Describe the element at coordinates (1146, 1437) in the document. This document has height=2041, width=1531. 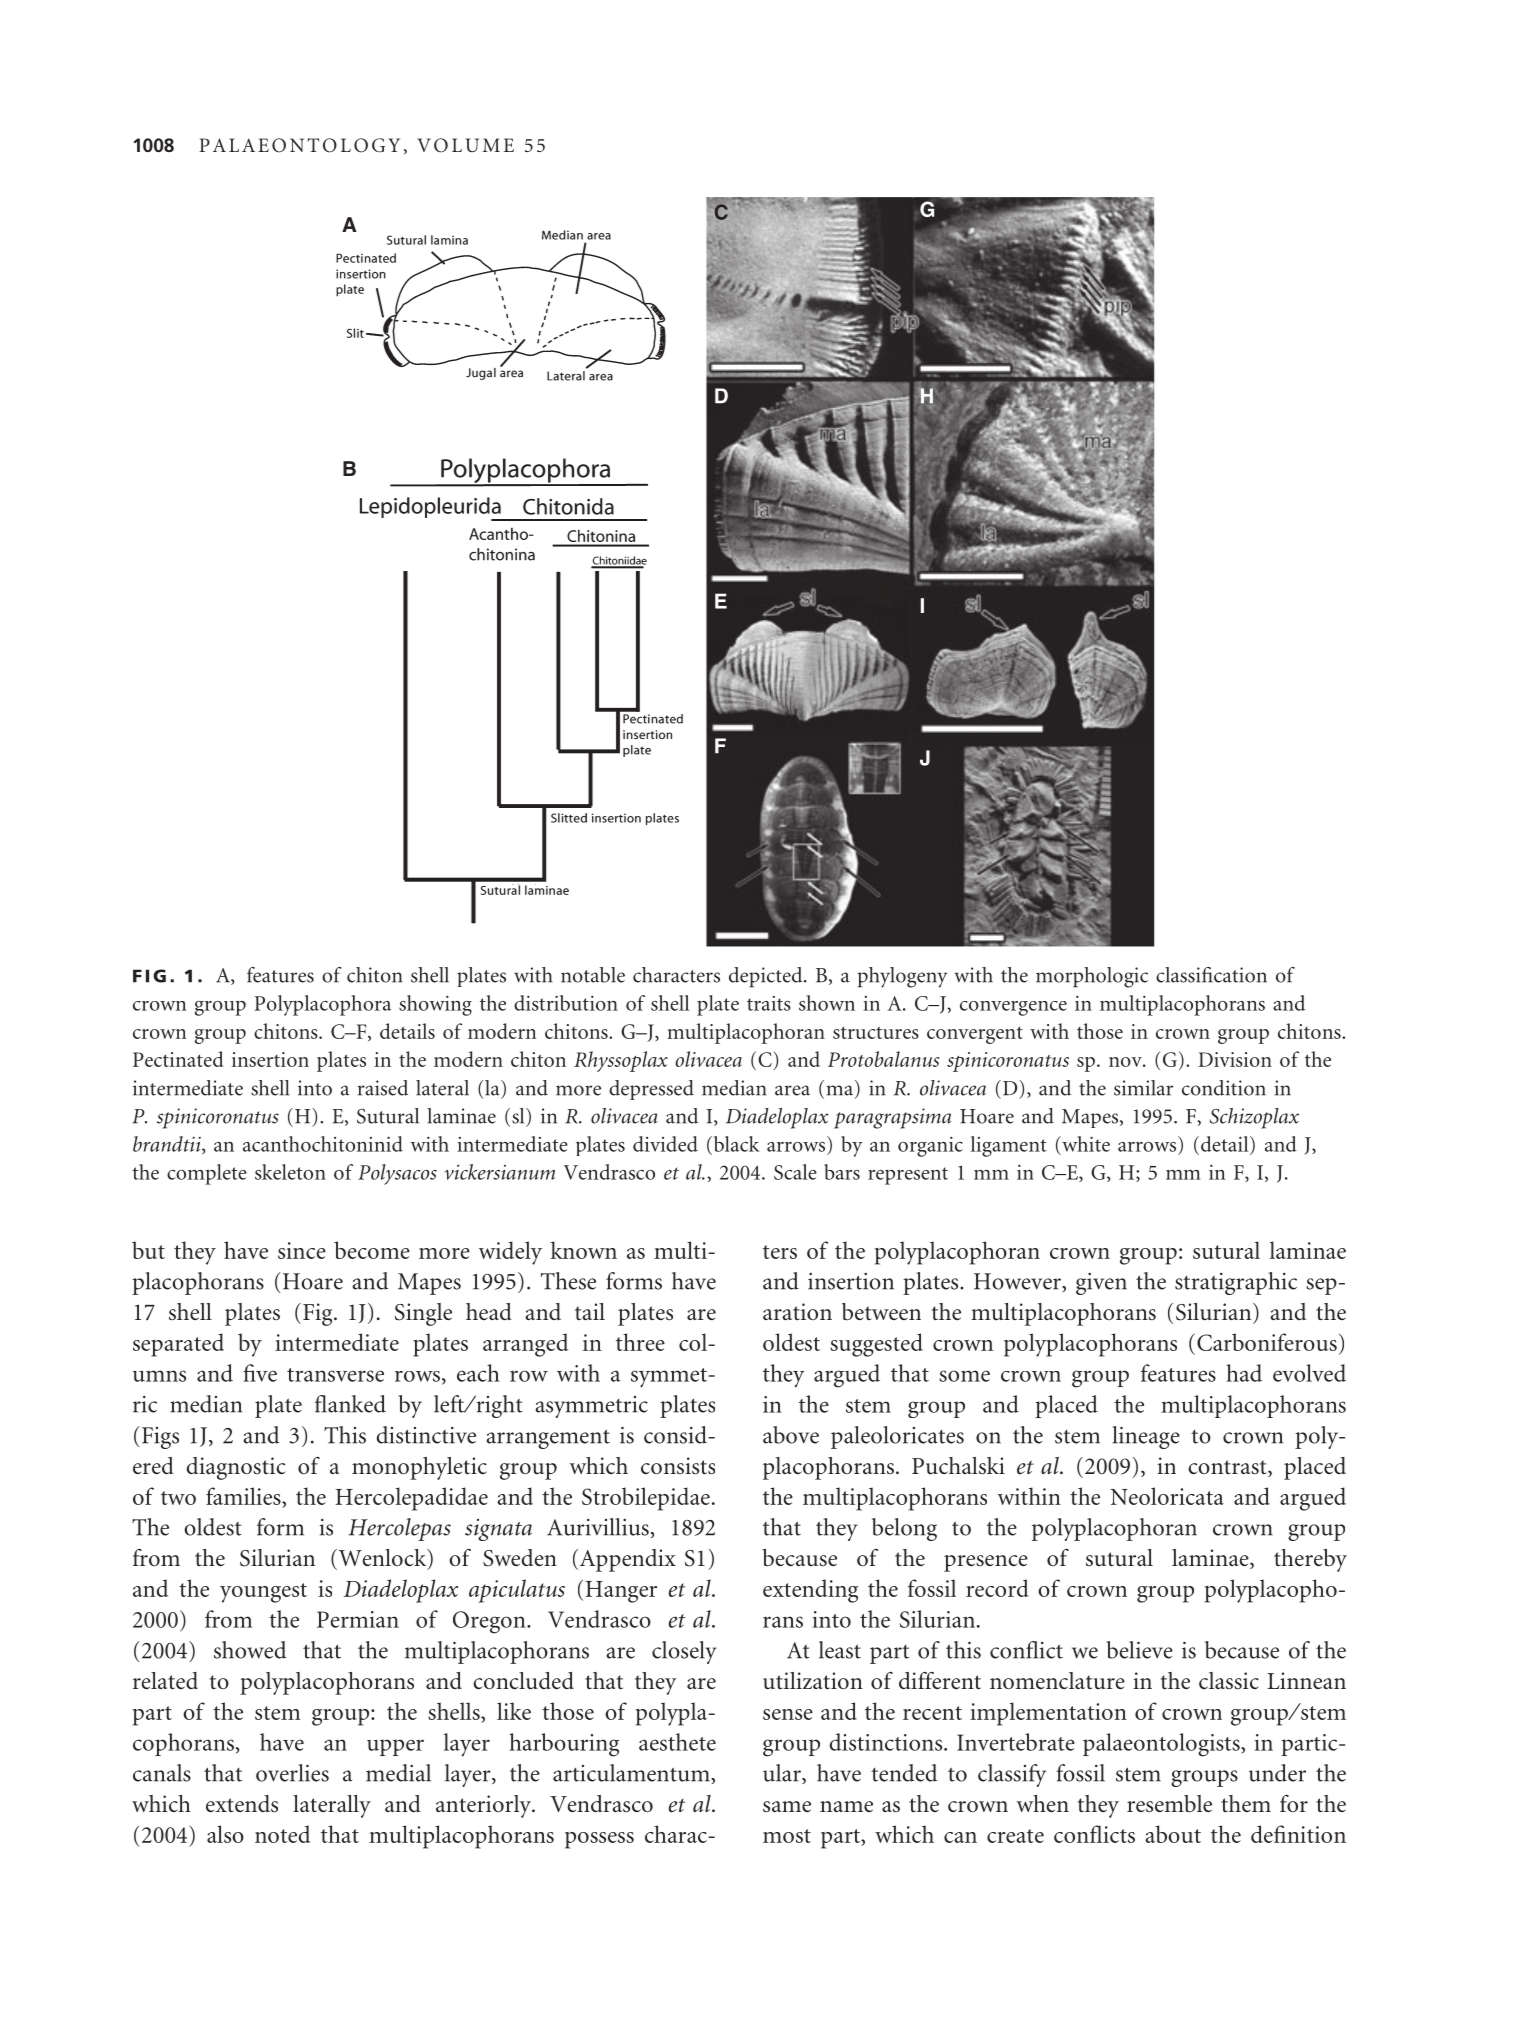
I see `lineage` at that location.
